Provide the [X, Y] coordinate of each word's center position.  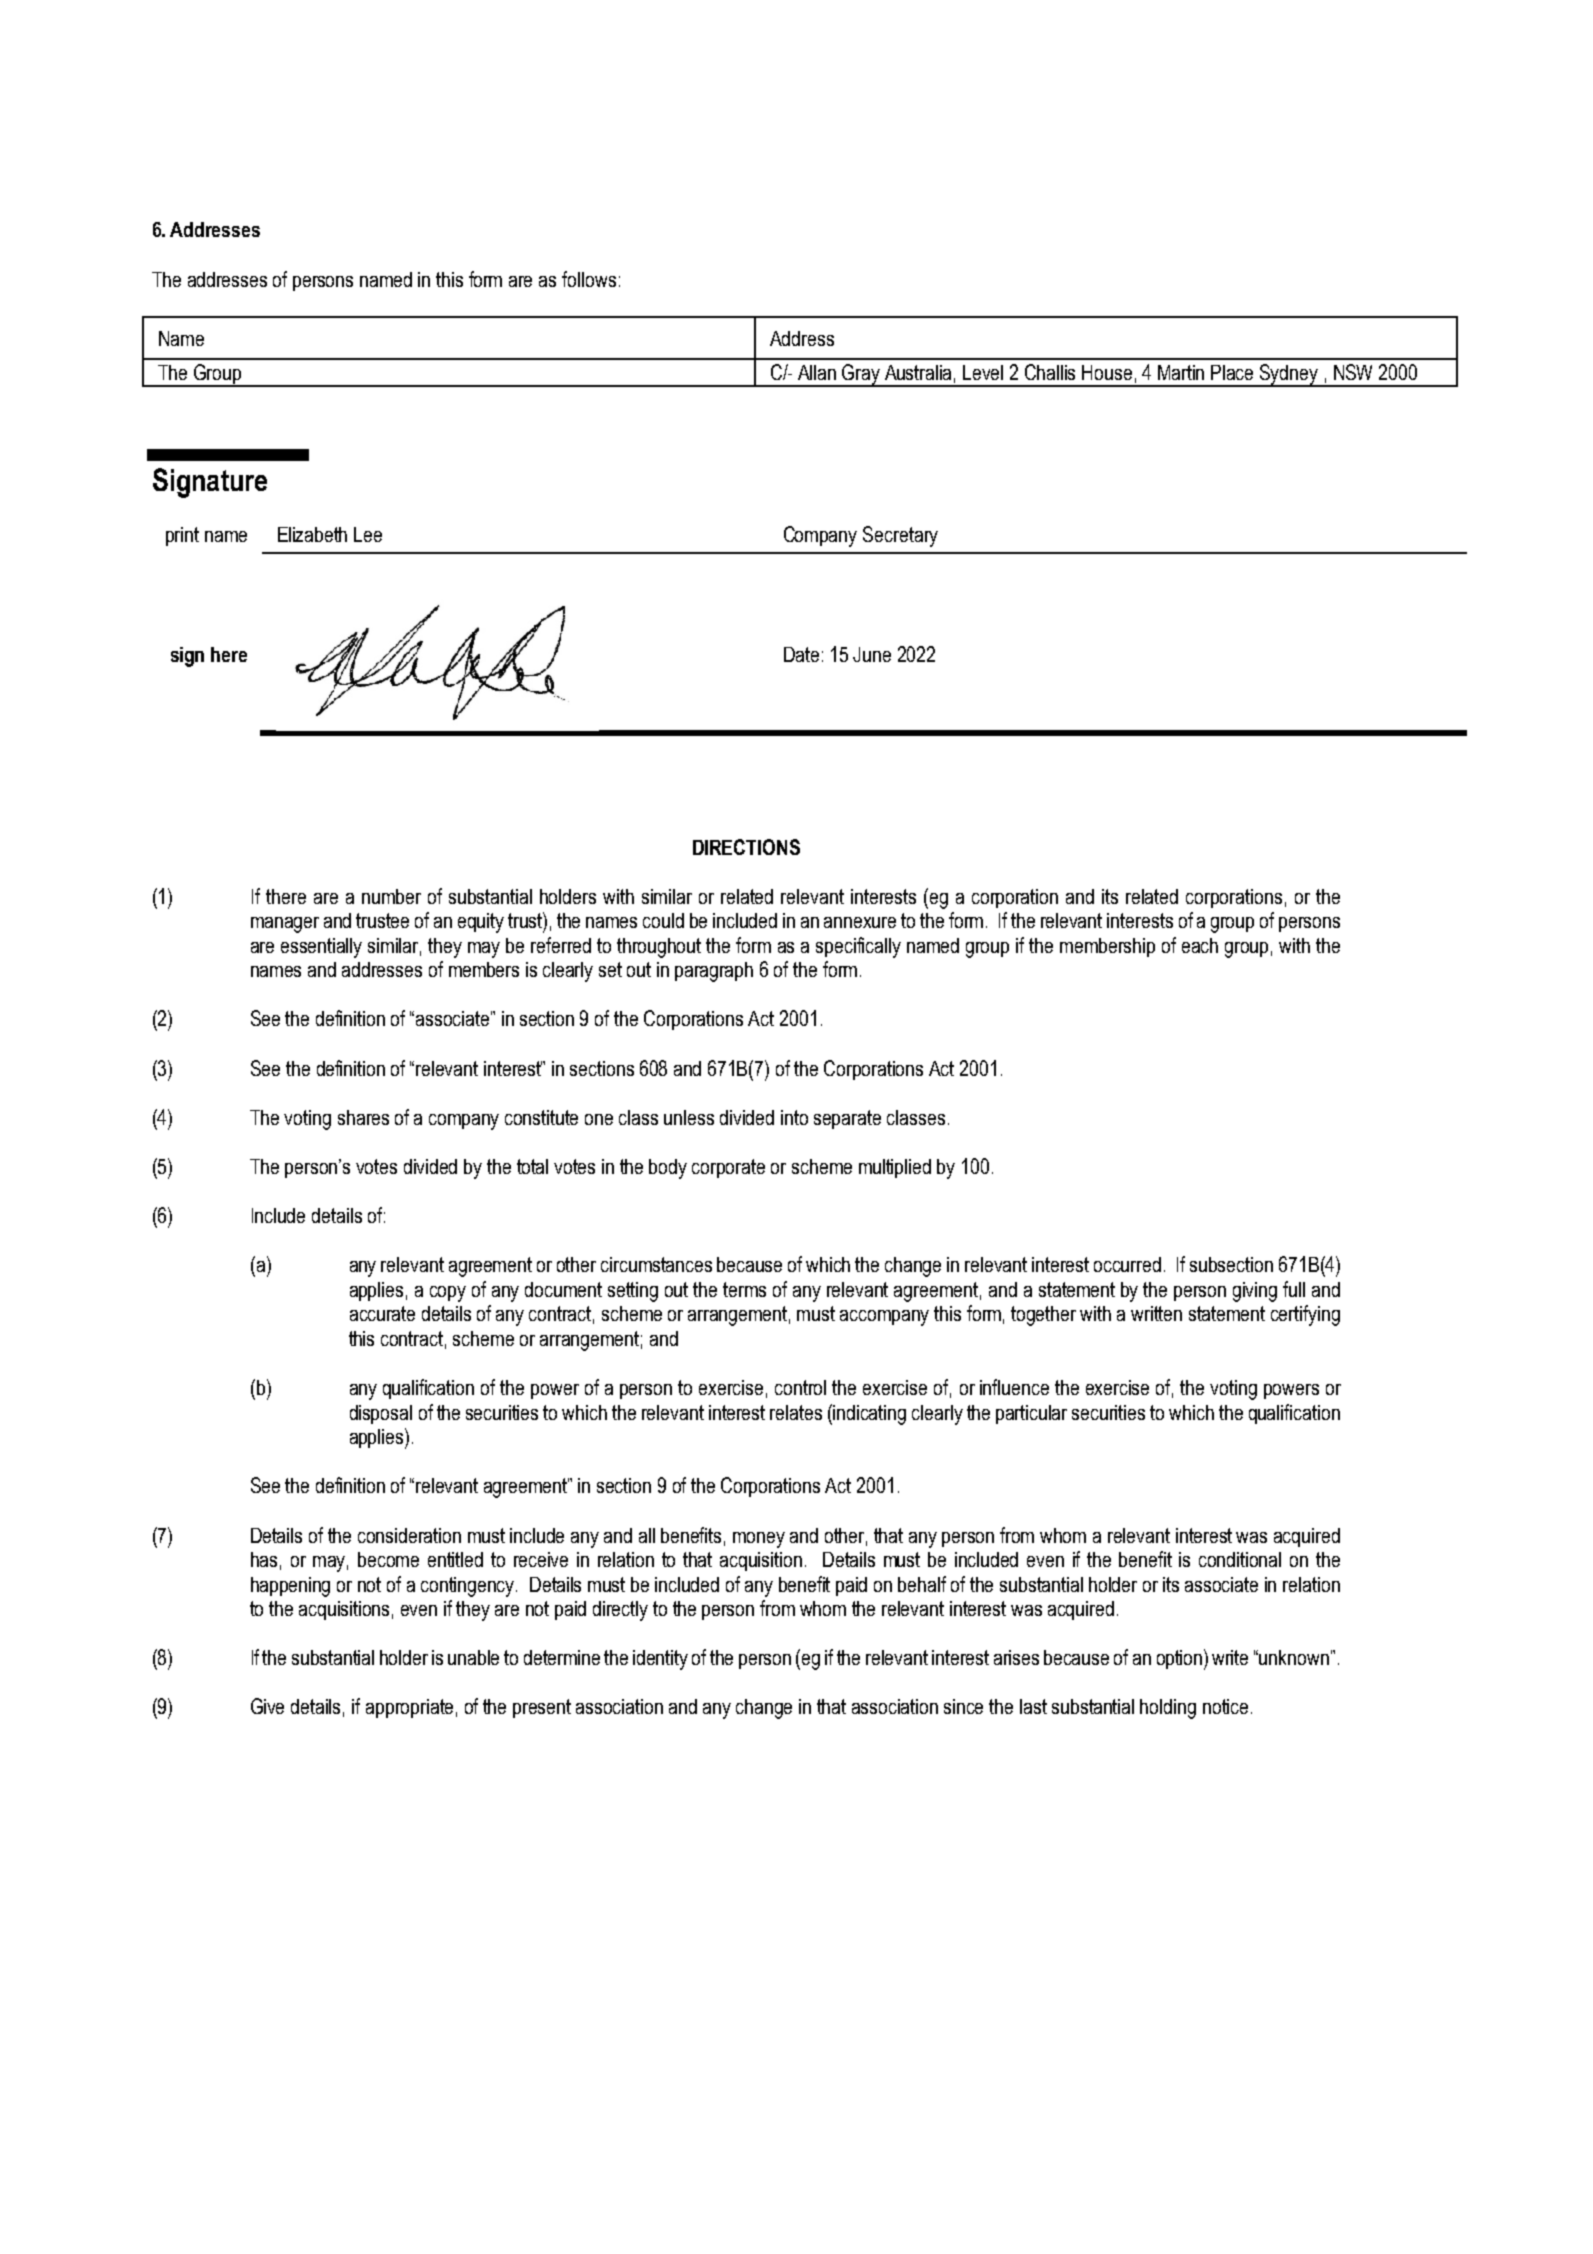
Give [267, 1706]
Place [1232, 372]
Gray [861, 375]
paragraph [714, 972]
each [1200, 945]
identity [660, 1660]
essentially [321, 948]
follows [589, 279]
